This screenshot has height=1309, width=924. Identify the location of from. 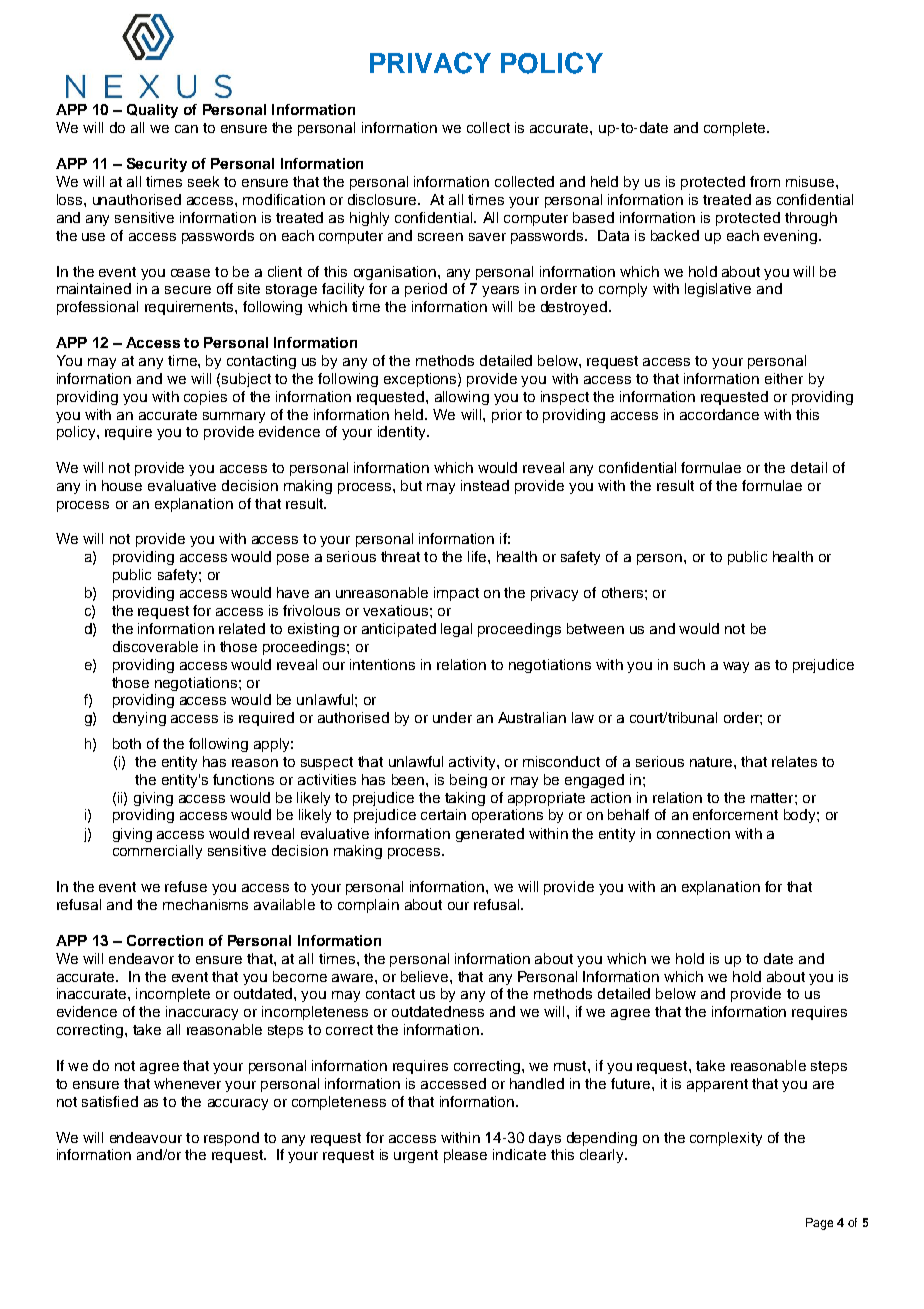
(765, 181).
